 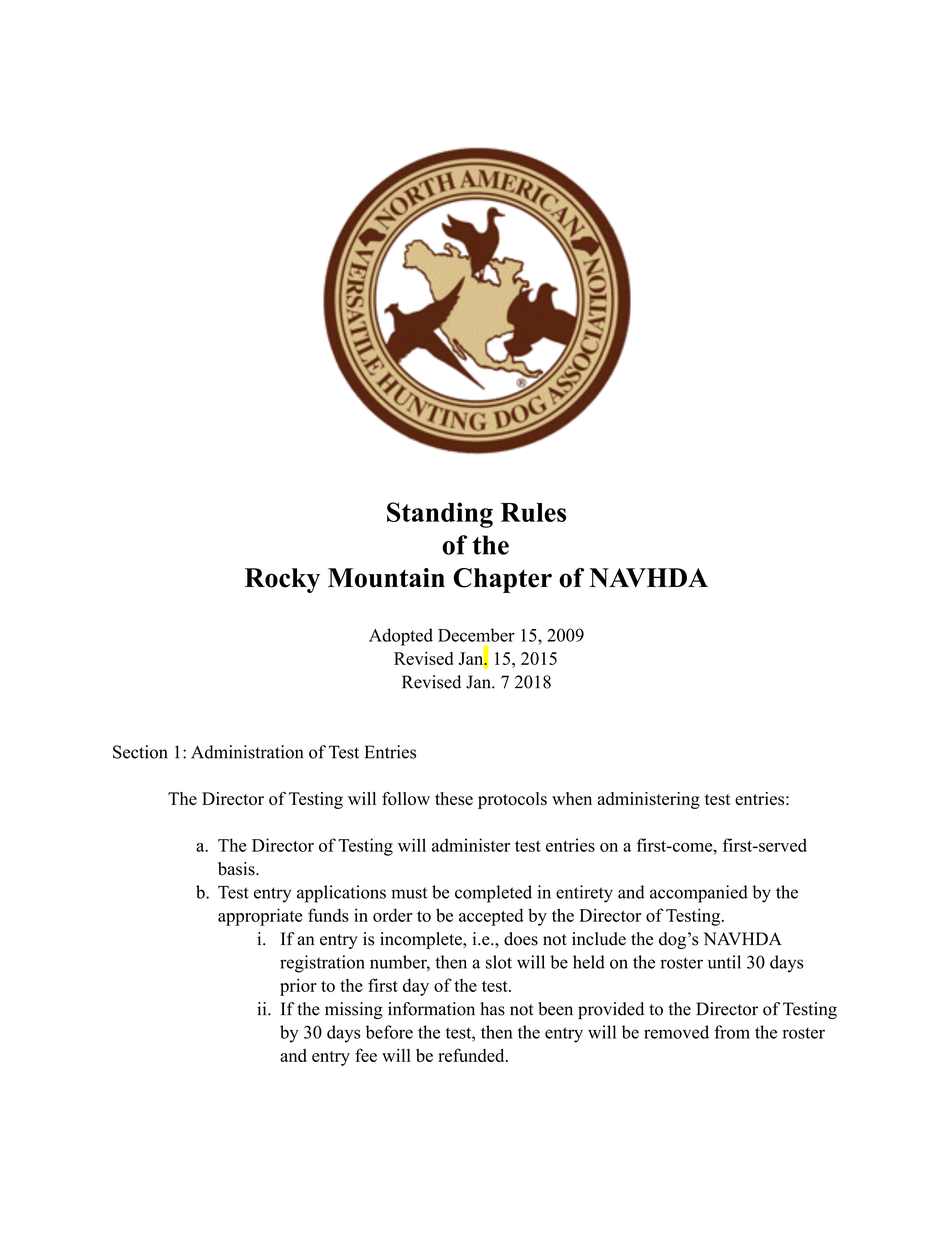 What do you see at coordinates (282, 580) in the screenshot?
I see `Rocky` at bounding box center [282, 580].
